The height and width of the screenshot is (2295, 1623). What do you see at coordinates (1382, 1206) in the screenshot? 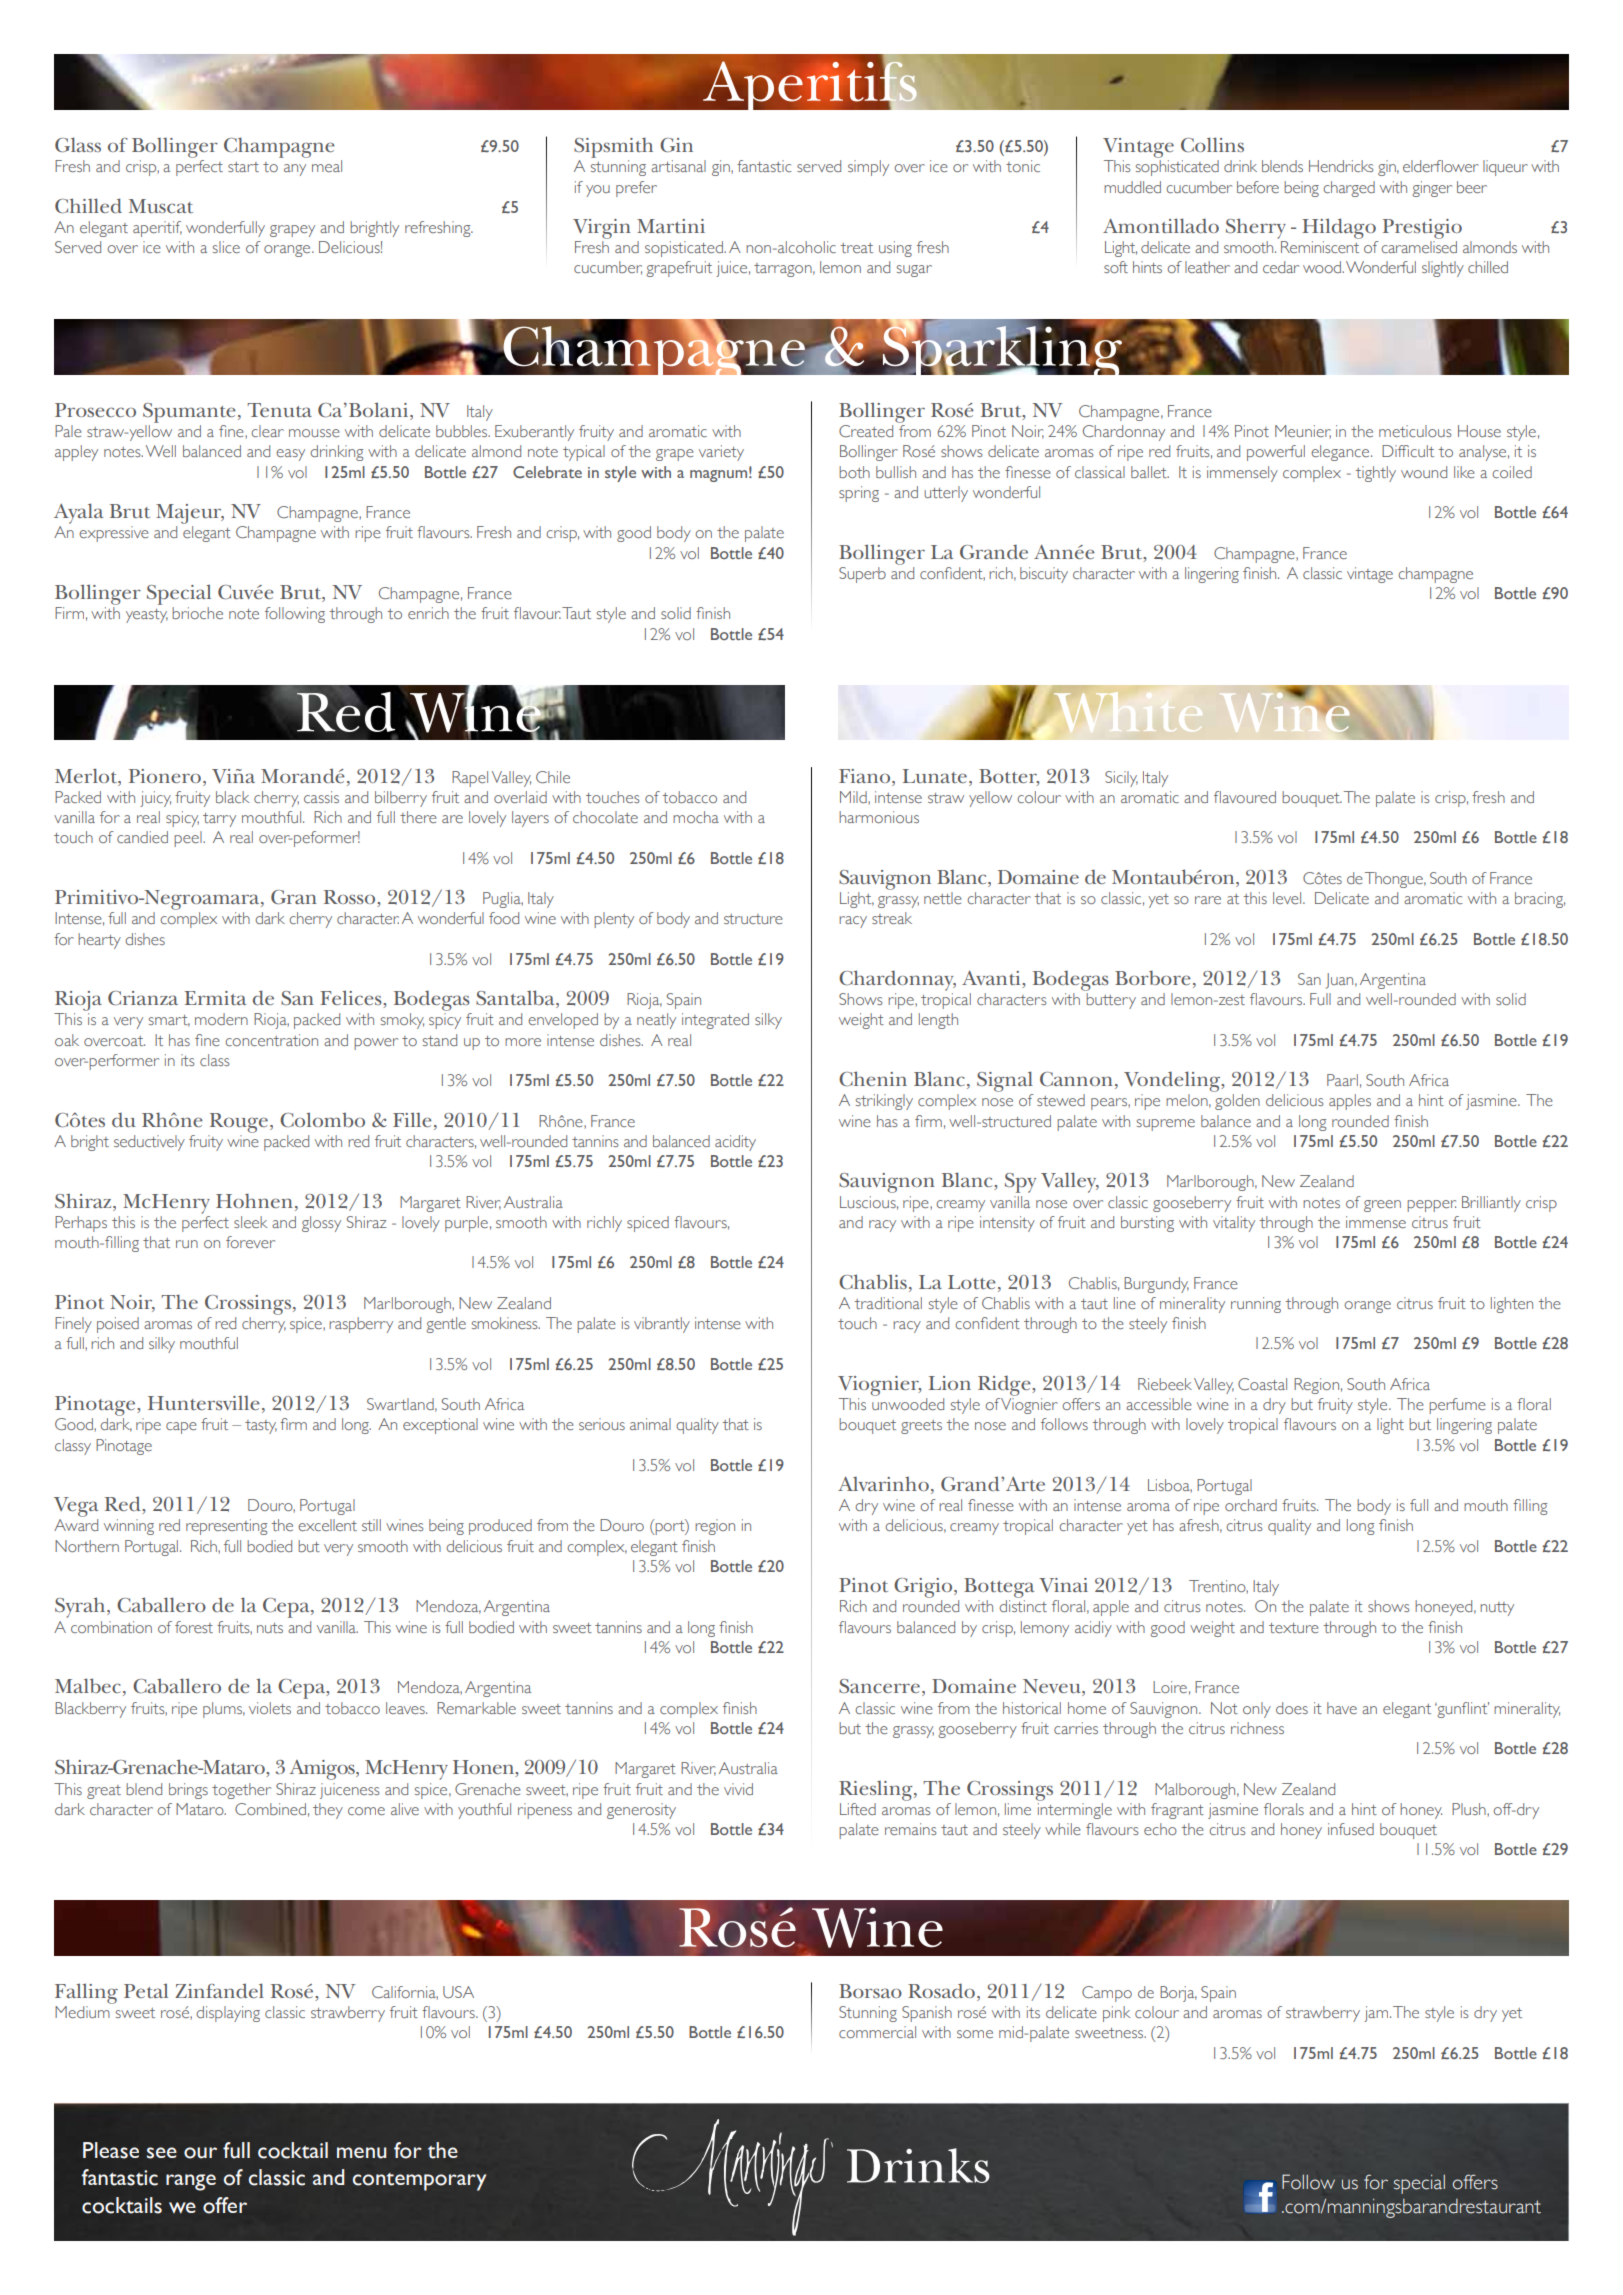
I see `green` at bounding box center [1382, 1206].
